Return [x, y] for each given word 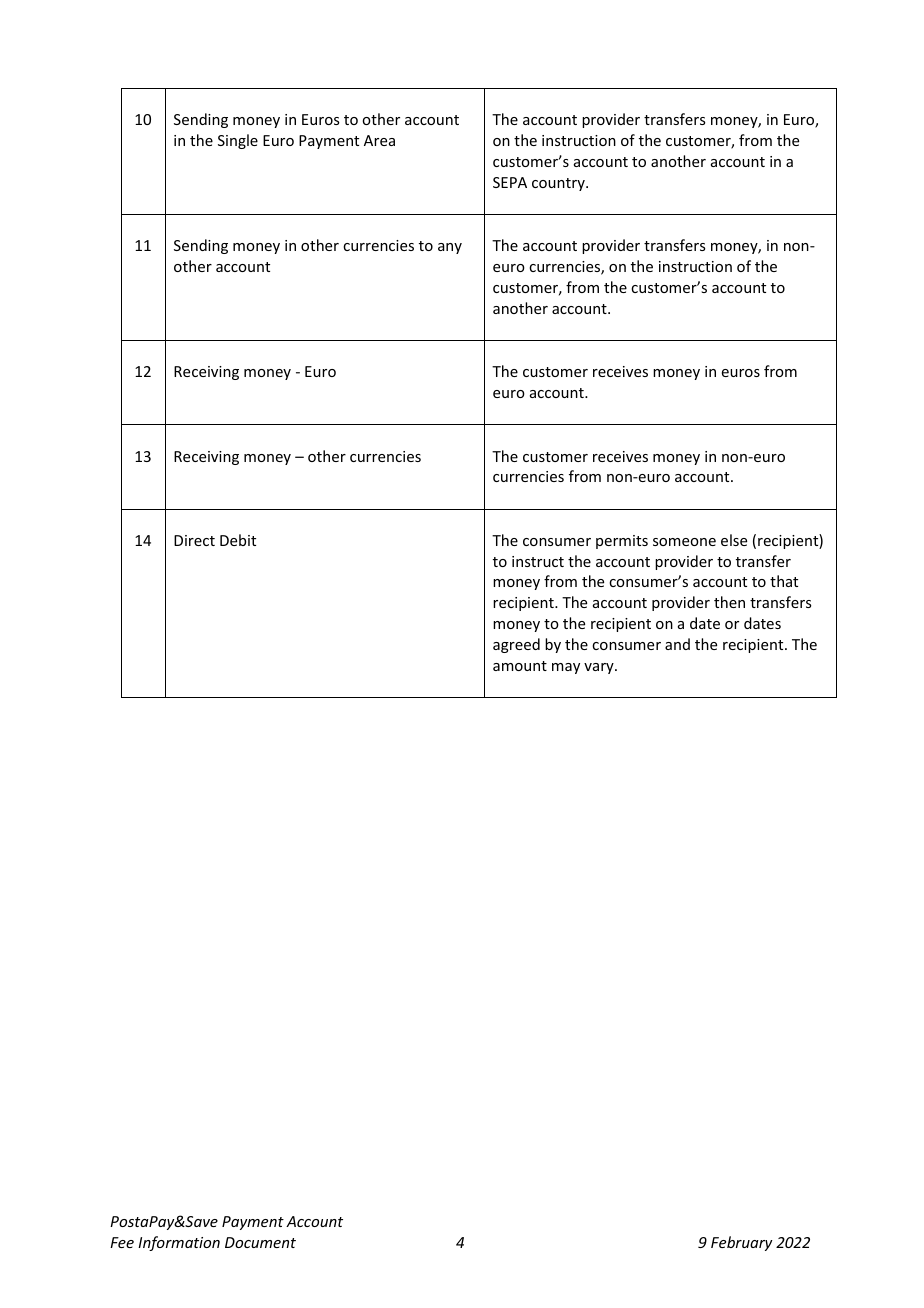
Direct [194, 540]
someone [684, 542]
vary [600, 668]
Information [179, 1243]
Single [238, 141]
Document [260, 1242]
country [559, 184]
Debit [238, 540]
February [742, 1243]
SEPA [510, 182]
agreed [516, 645]
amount [520, 666]
